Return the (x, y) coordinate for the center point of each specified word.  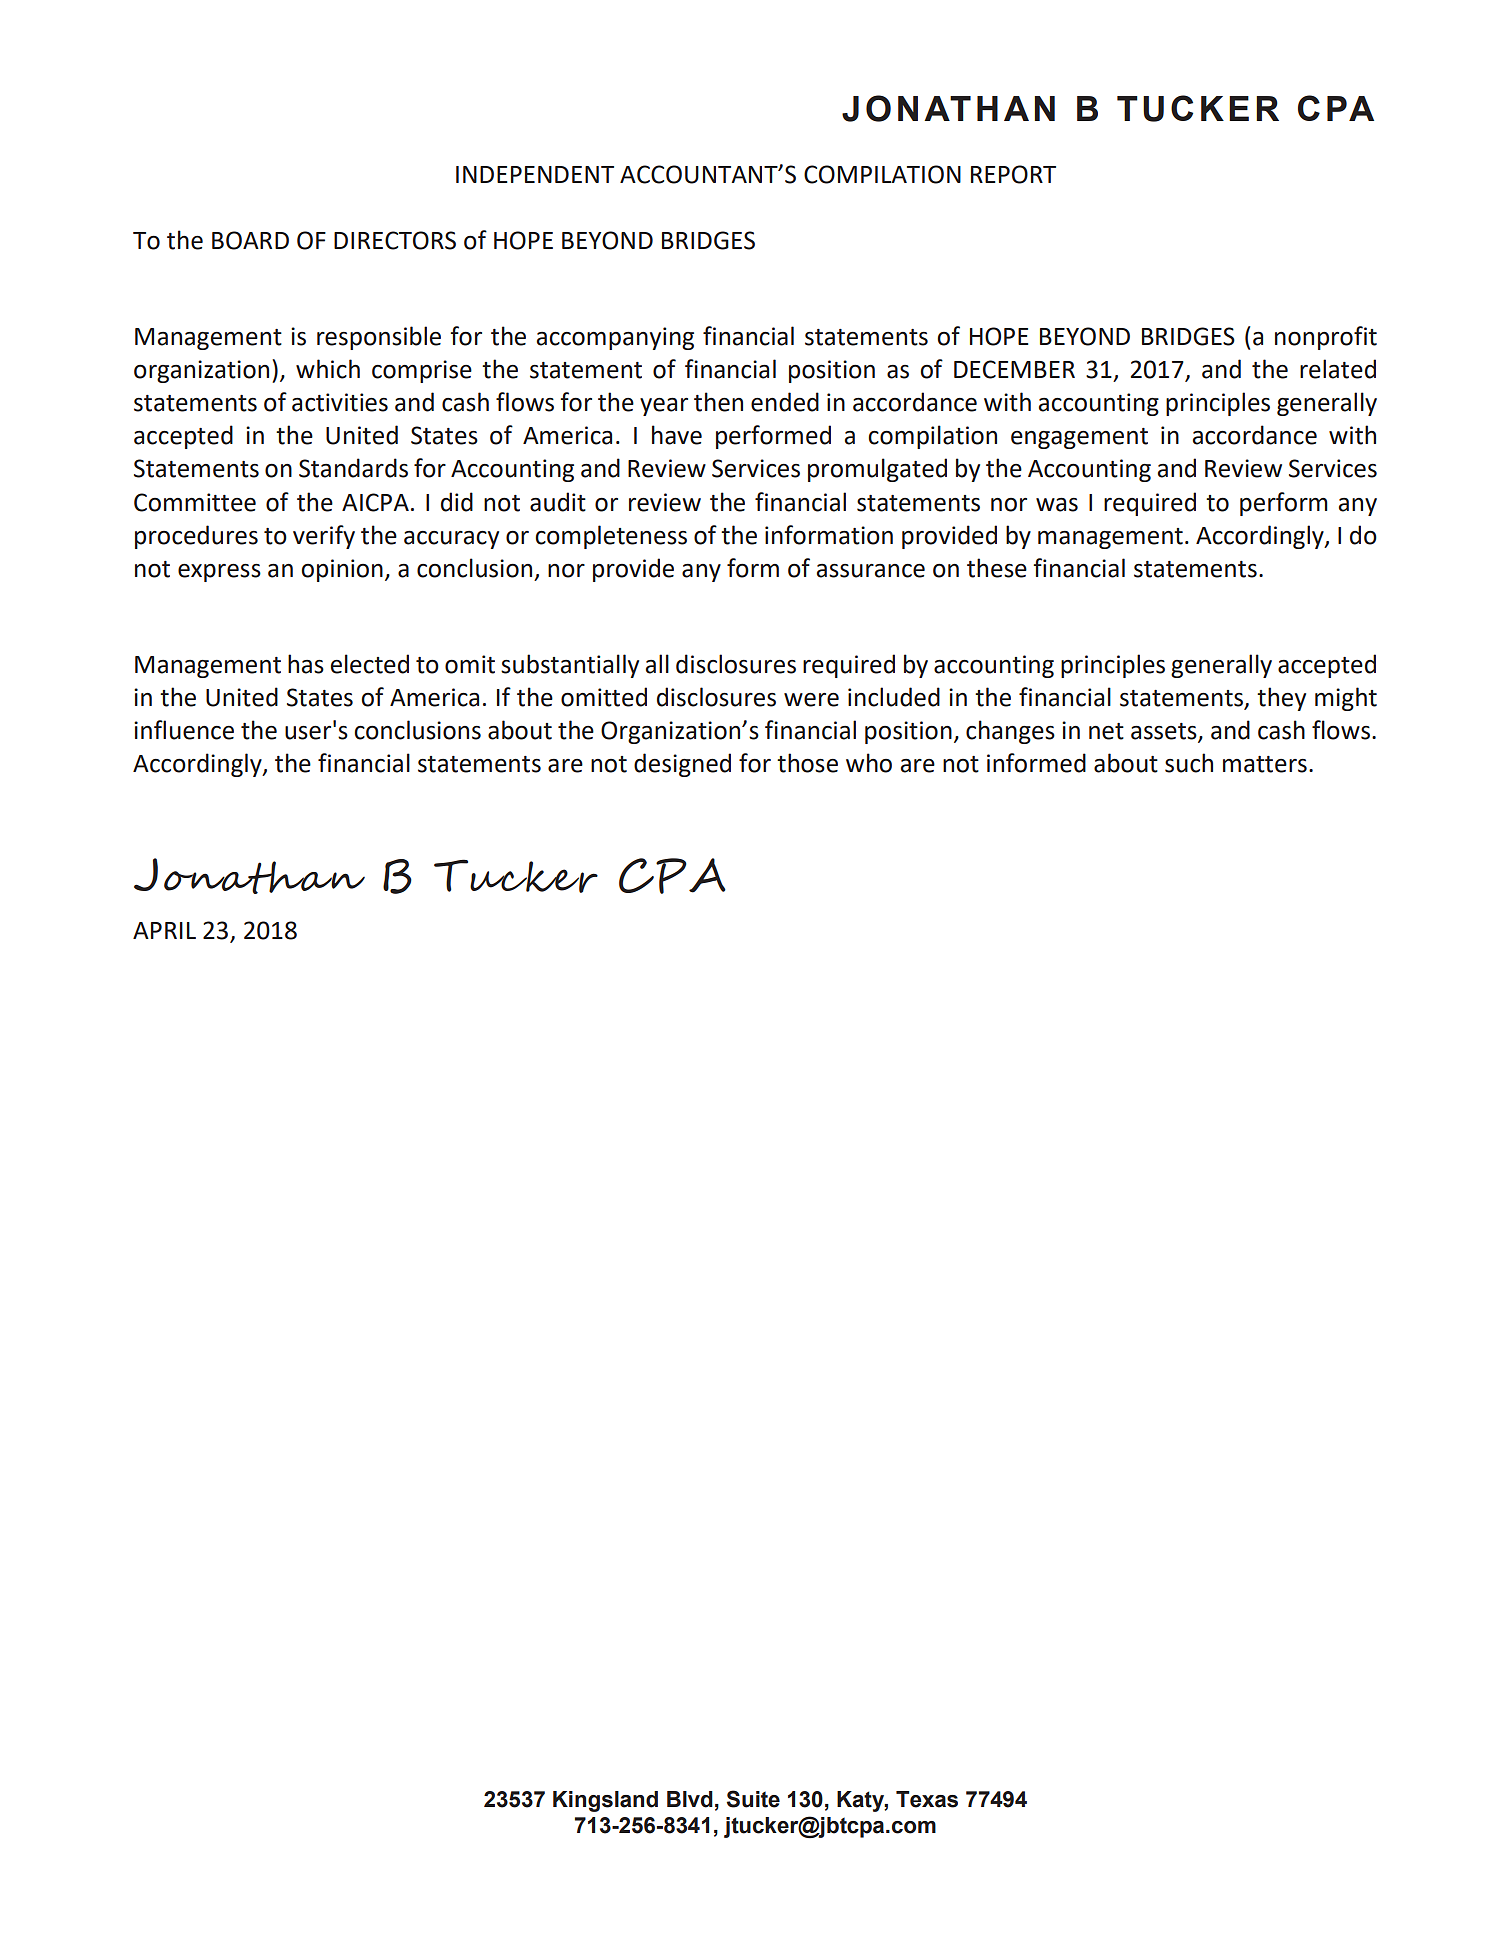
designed (682, 765)
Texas (927, 1799)
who (869, 763)
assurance (871, 571)
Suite (753, 1799)
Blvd (690, 1799)
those (807, 763)
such (1189, 763)
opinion (342, 570)
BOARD (250, 240)
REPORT (1013, 174)
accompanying (615, 338)
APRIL (164, 930)
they (1281, 699)
